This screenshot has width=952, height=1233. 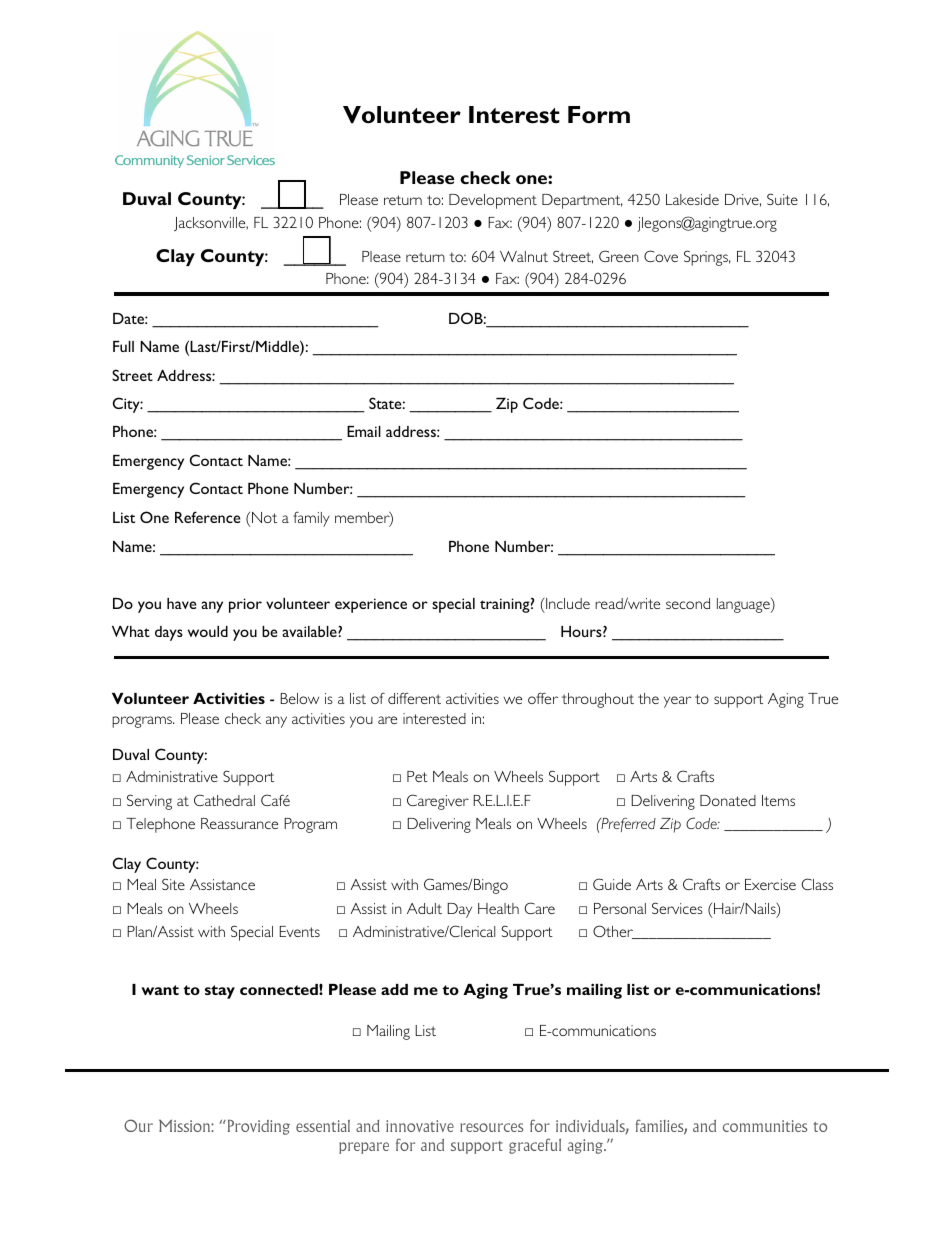 I want to click on Reassurance, so click(x=239, y=823).
